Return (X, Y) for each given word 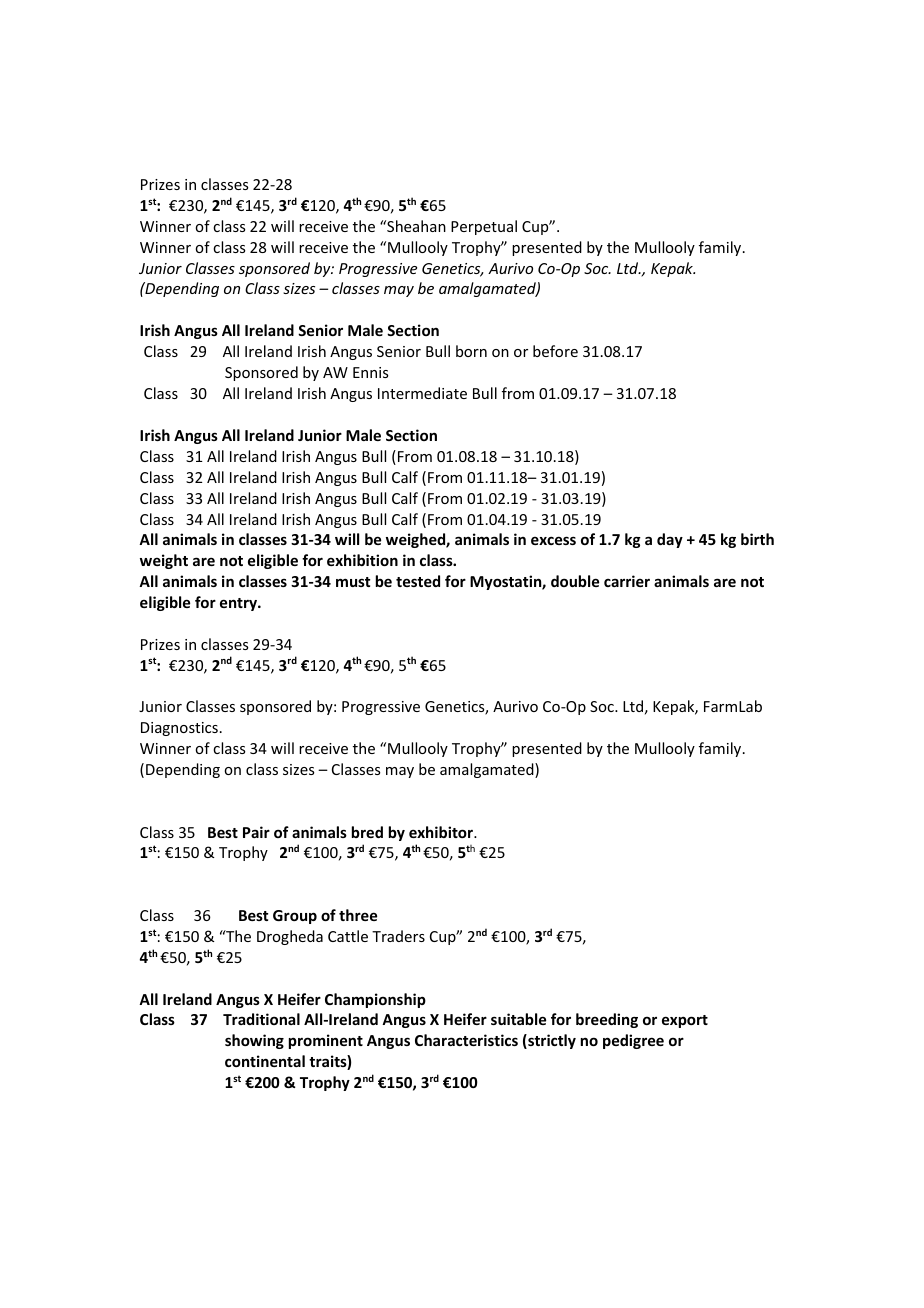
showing (254, 1041)
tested (418, 581)
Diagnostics (179, 729)
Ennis (370, 372)
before (555, 351)
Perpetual (484, 227)
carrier (627, 581)
